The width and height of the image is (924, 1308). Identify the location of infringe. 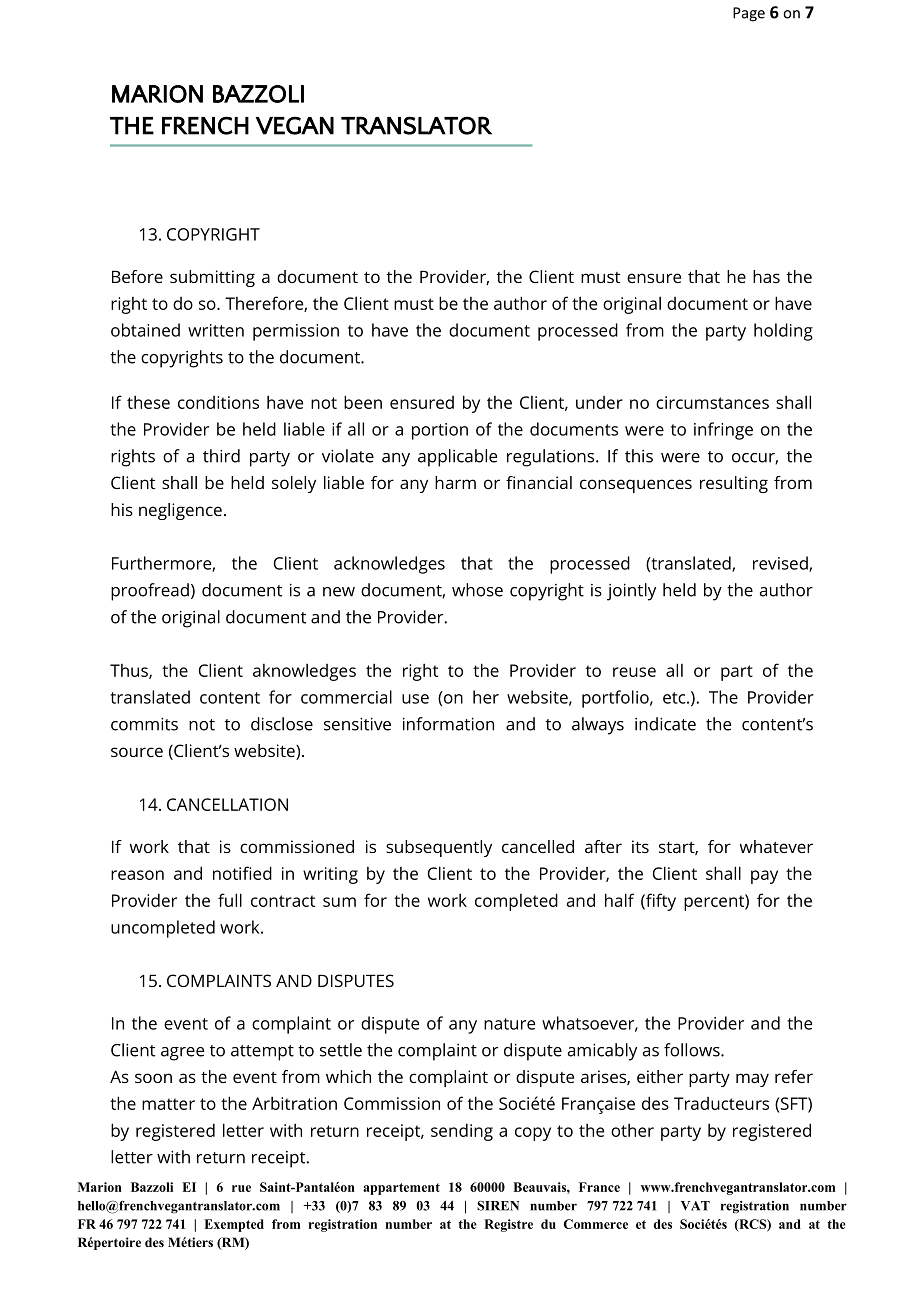
(723, 431).
